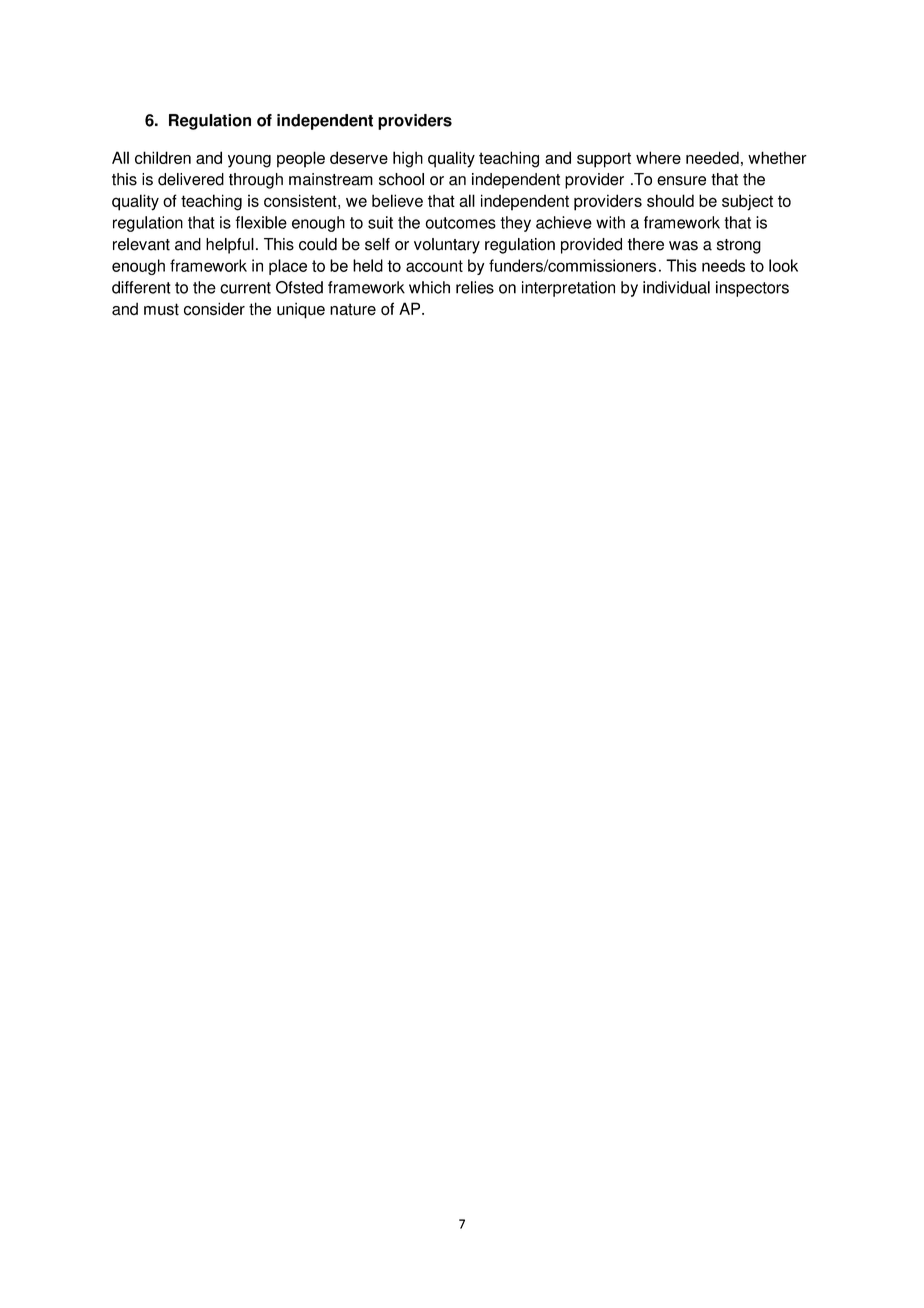 The width and height of the screenshot is (924, 1308). Describe the element at coordinates (712, 157) in the screenshot. I see `needed` at that location.
